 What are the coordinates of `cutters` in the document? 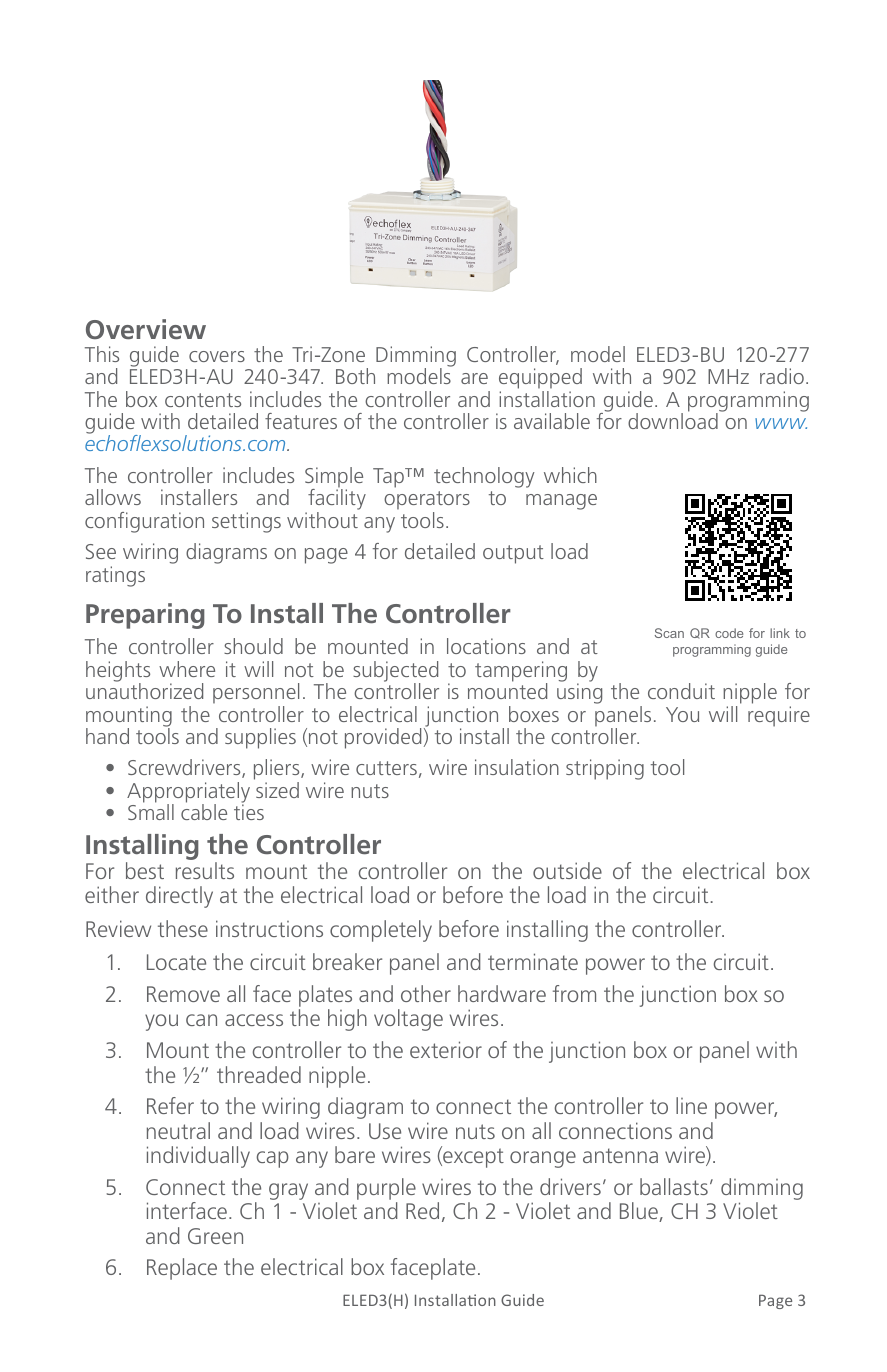 It's located at (386, 768).
